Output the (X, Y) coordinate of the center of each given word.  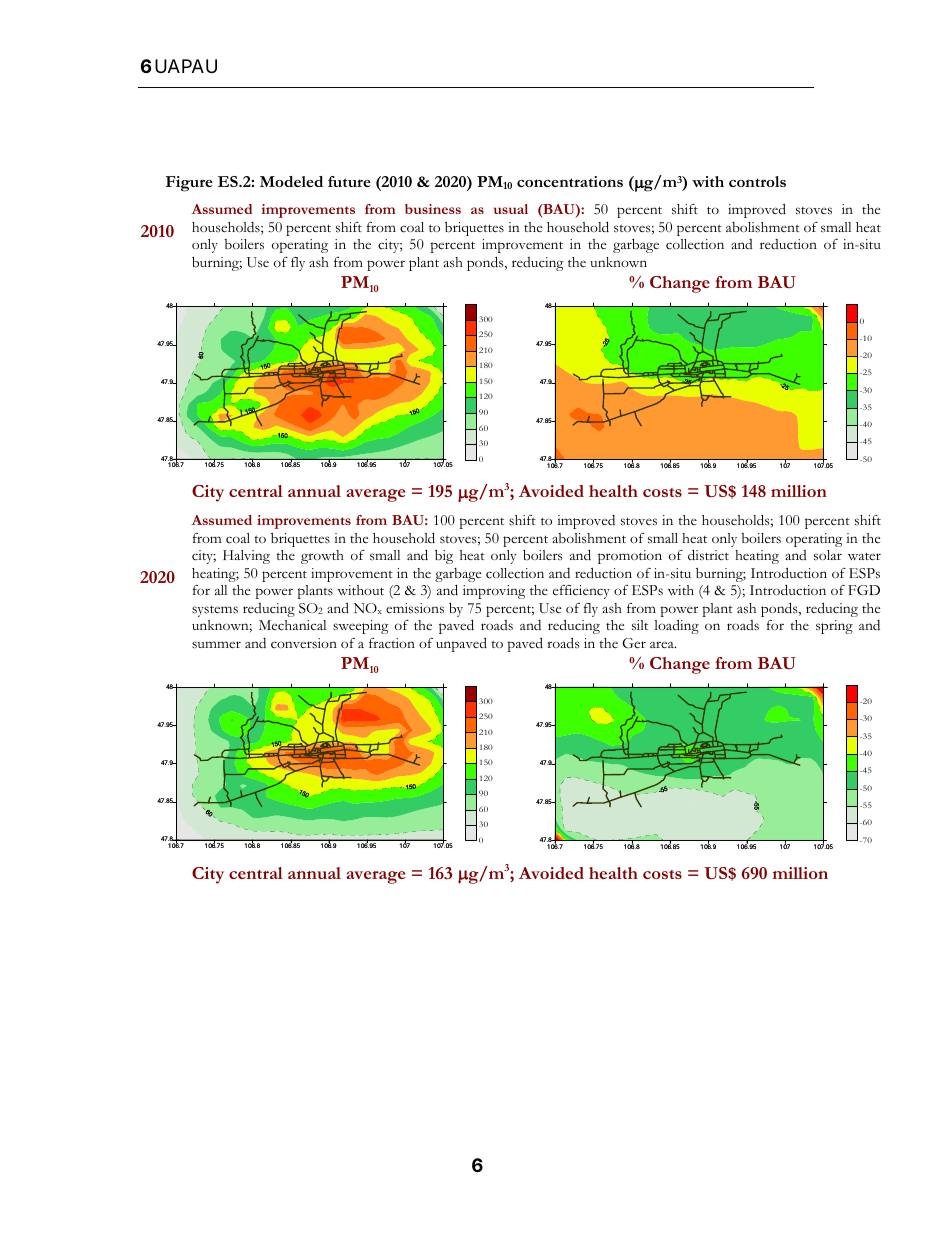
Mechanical (292, 625)
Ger (634, 643)
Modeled (291, 181)
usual (511, 209)
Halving (246, 557)
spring (834, 627)
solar (828, 555)
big (444, 557)
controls (757, 181)
